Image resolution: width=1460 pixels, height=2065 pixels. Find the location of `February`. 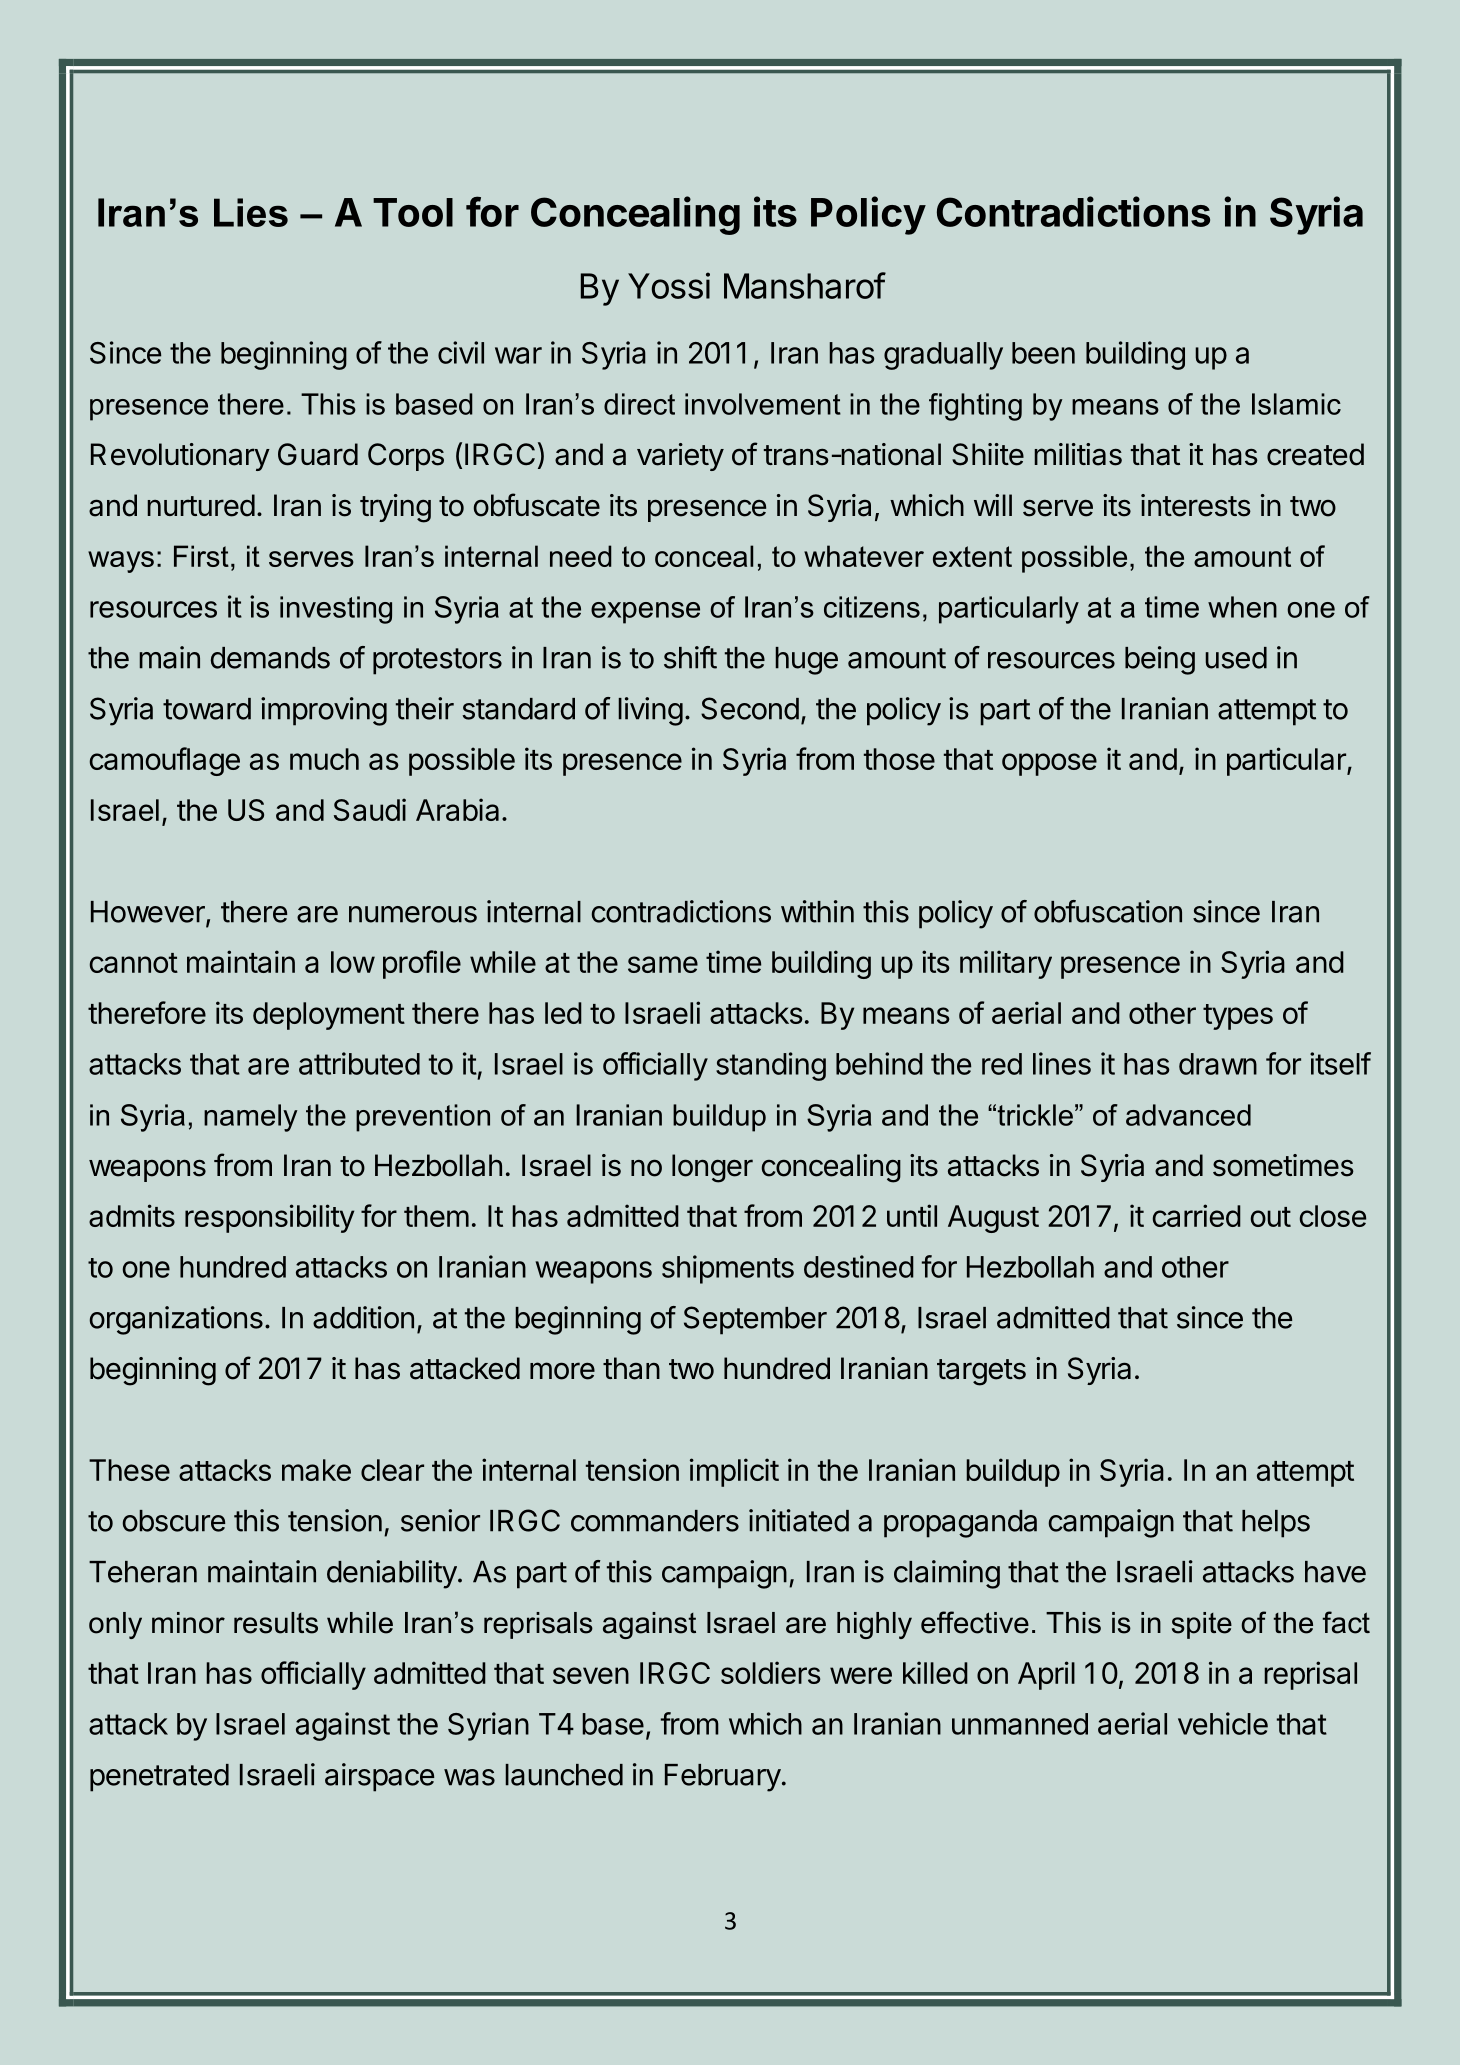

February is located at coordinates (723, 1778).
